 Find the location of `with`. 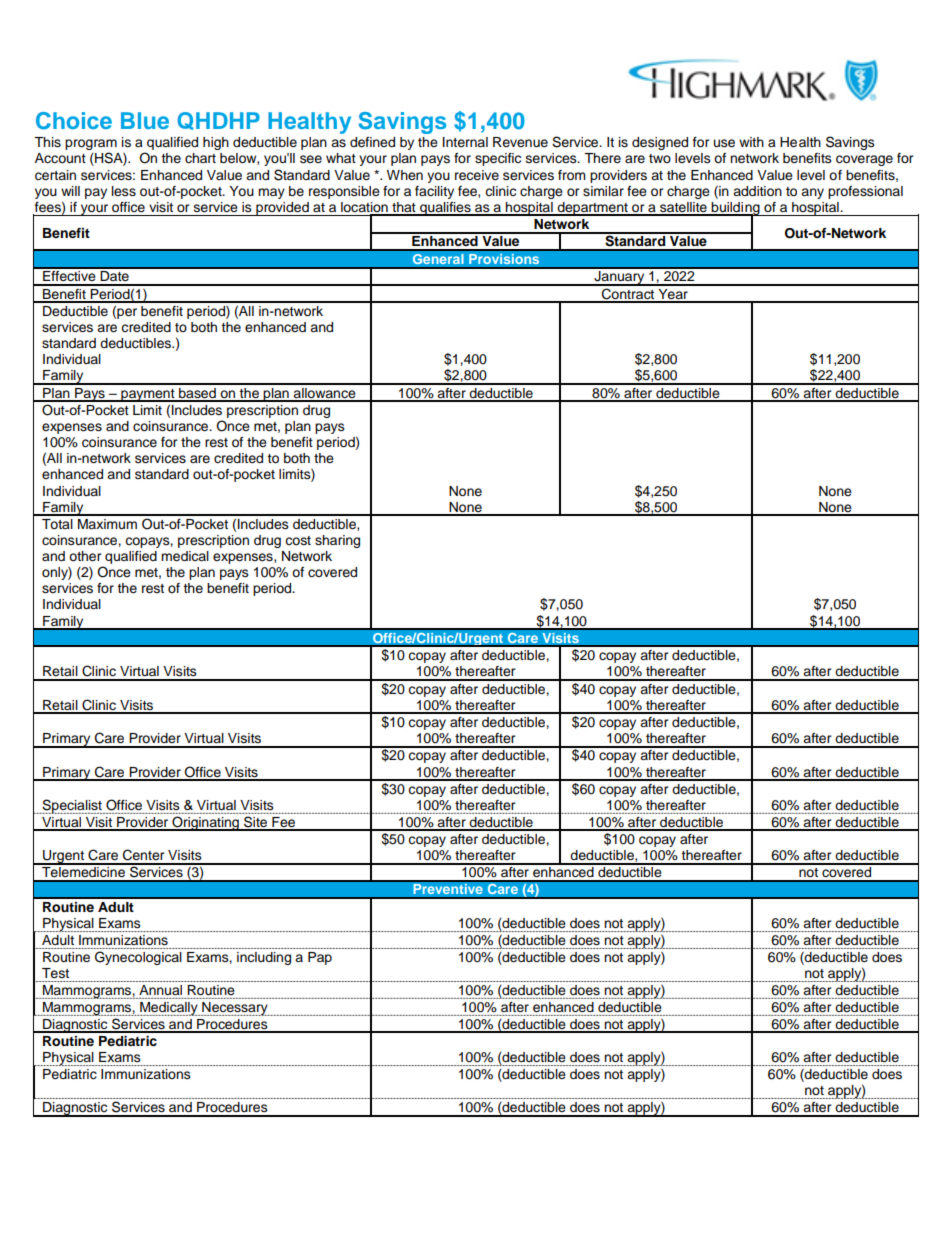

with is located at coordinates (751, 142).
